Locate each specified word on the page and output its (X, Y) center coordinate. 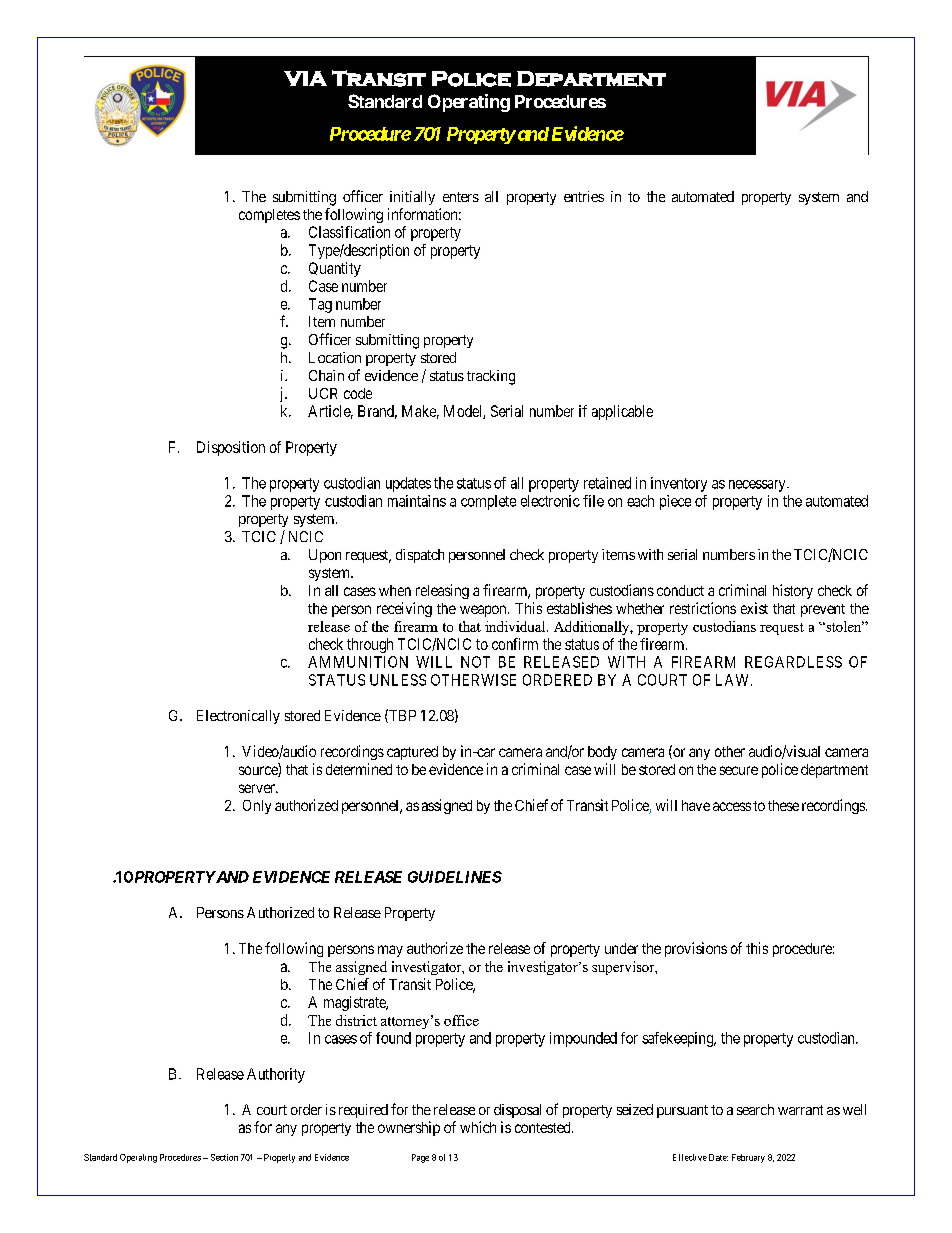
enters (461, 197)
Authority (276, 1075)
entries (584, 196)
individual (516, 626)
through (370, 645)
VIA (305, 78)
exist (754, 608)
